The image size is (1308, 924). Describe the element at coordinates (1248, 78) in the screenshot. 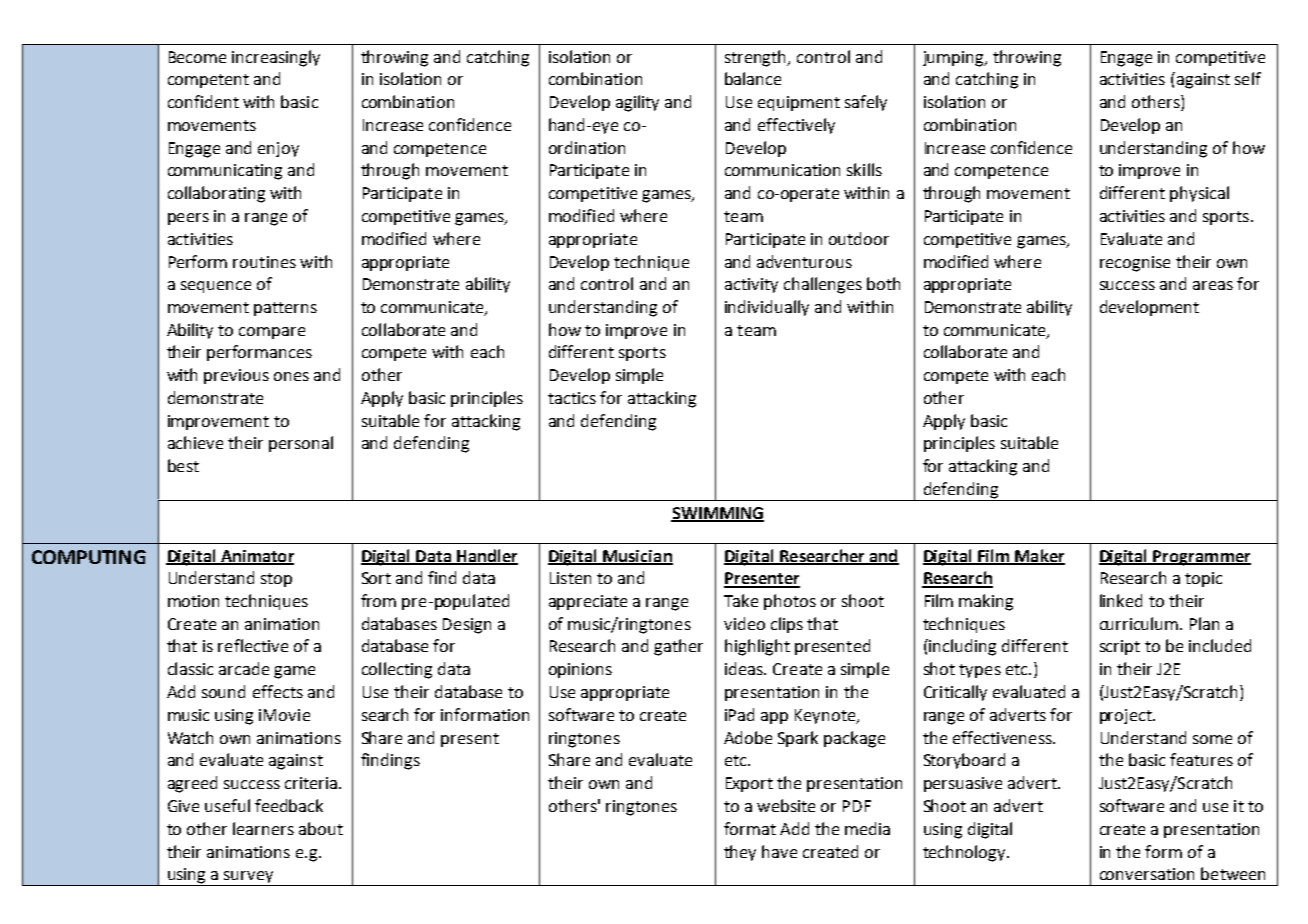

I see `self` at that location.
